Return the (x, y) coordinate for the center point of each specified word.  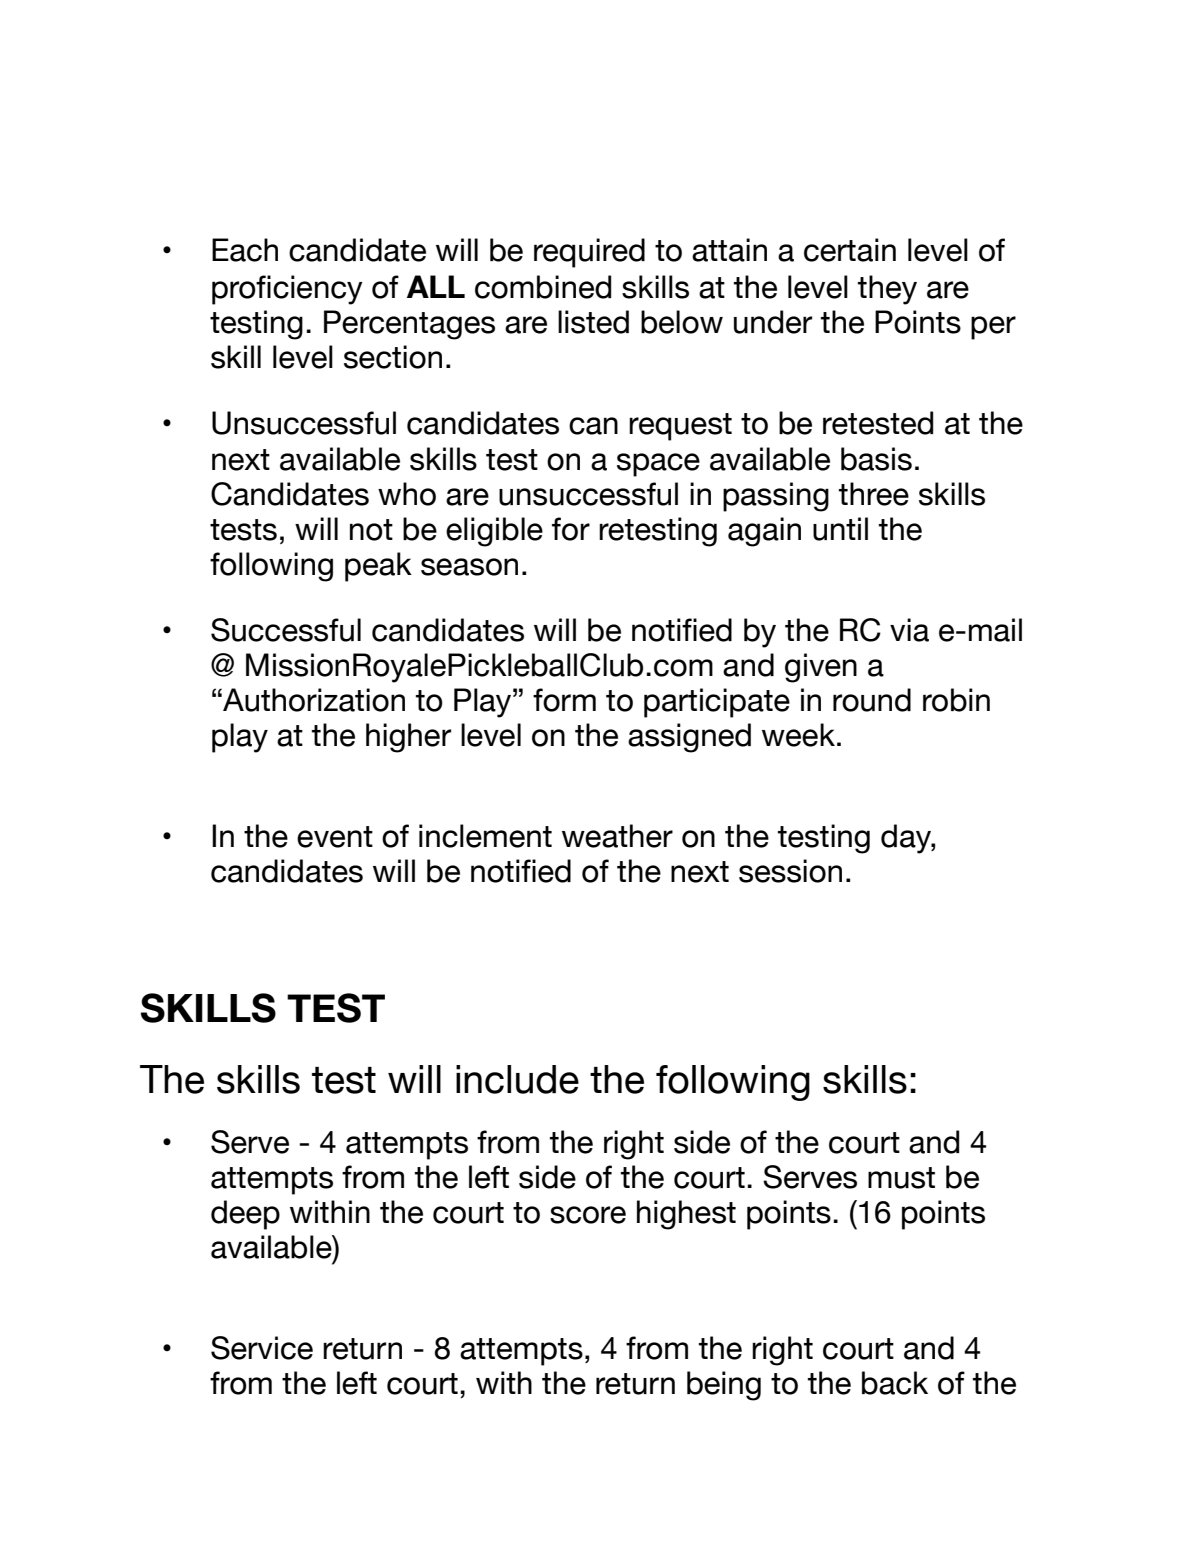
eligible (494, 532)
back (895, 1383)
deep (245, 1215)
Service (262, 1348)
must (901, 1178)
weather (617, 836)
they (887, 290)
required (589, 253)
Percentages (409, 325)
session (790, 871)
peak (378, 567)
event (335, 837)
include (517, 1079)
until (840, 529)
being (724, 1386)
